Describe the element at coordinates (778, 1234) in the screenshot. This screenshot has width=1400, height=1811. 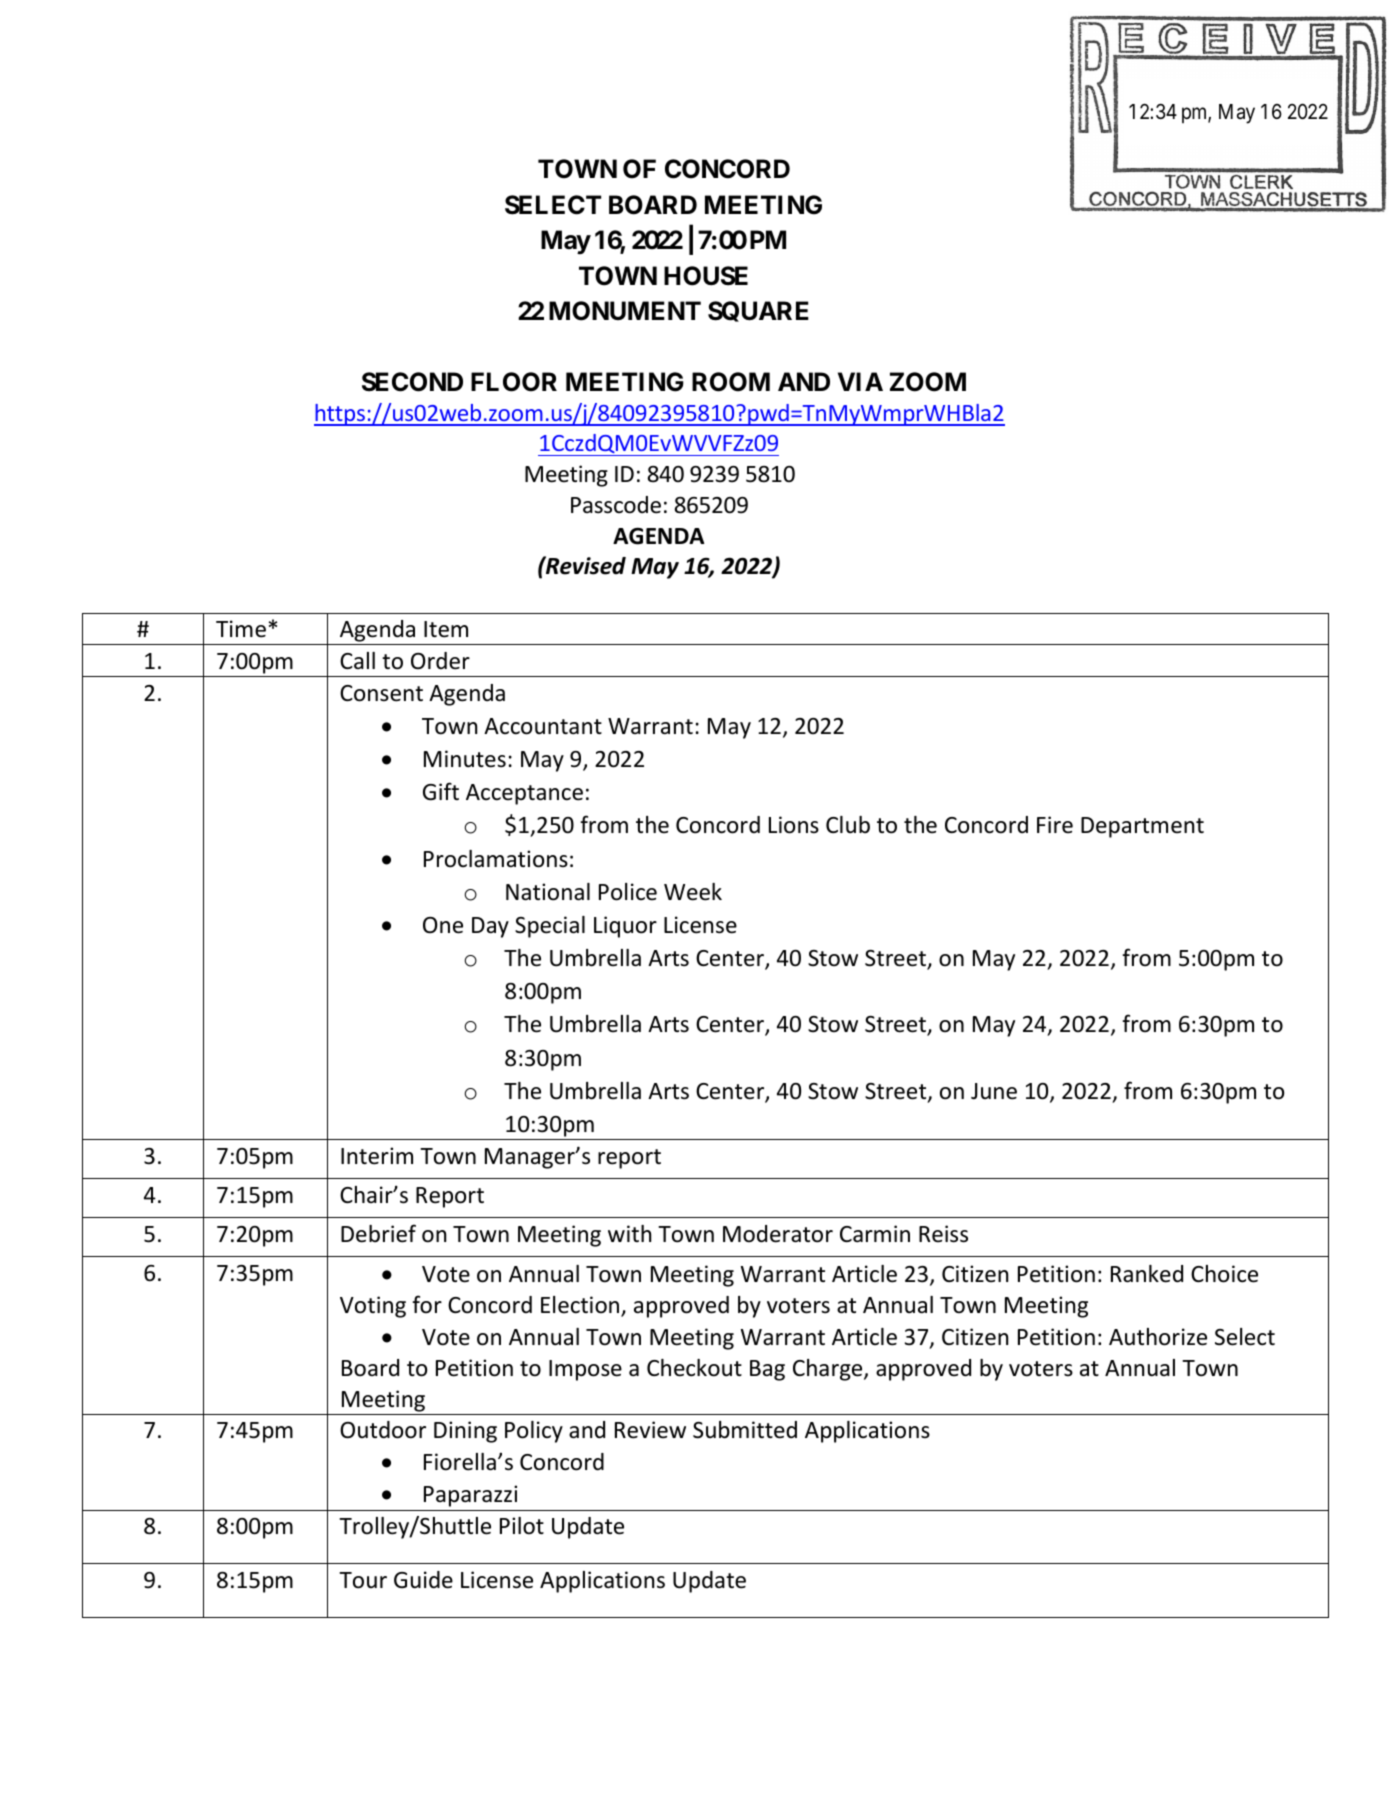
I see `Moderator` at that location.
